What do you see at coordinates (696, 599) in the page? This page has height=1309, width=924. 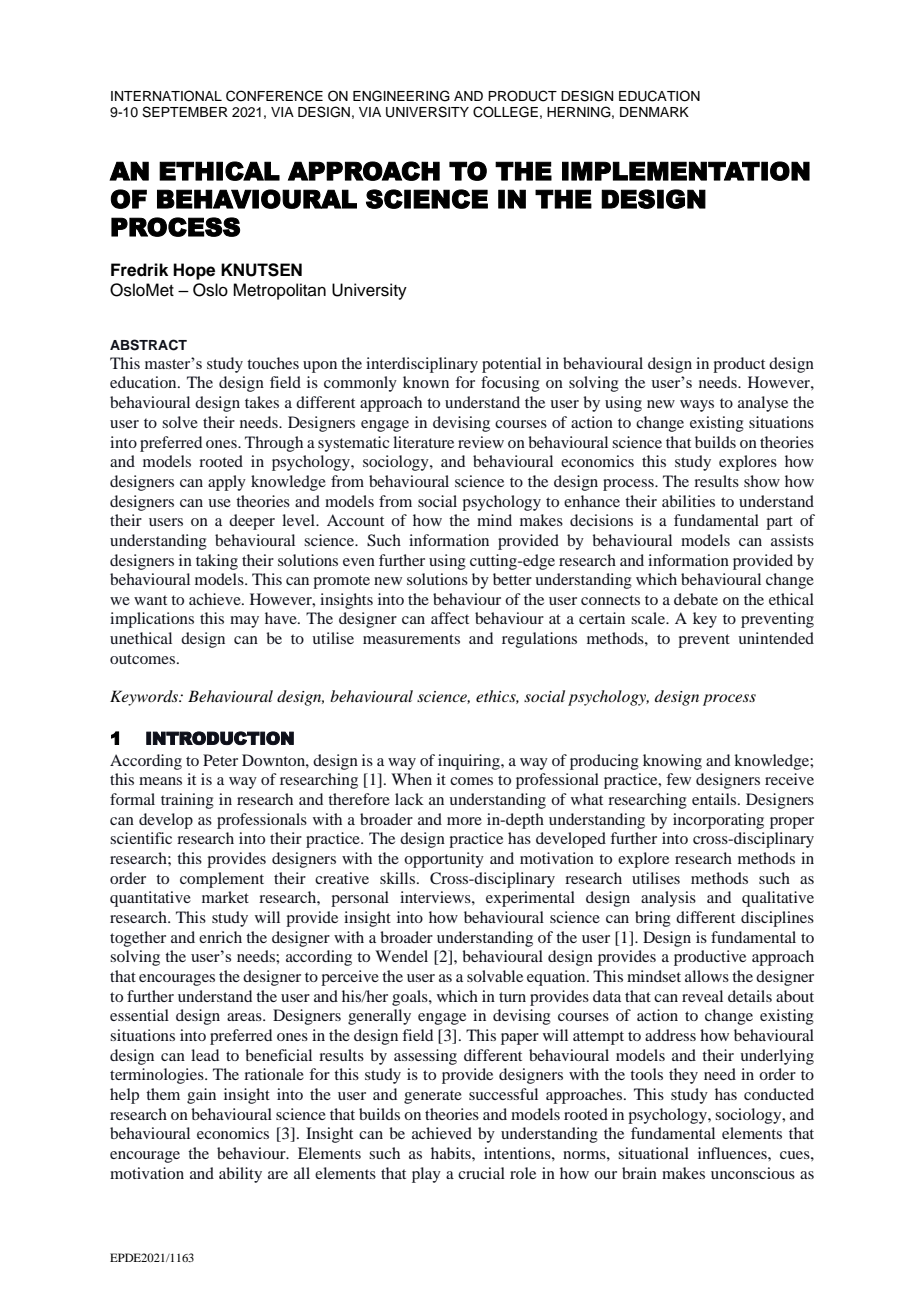 I see `debate` at bounding box center [696, 599].
